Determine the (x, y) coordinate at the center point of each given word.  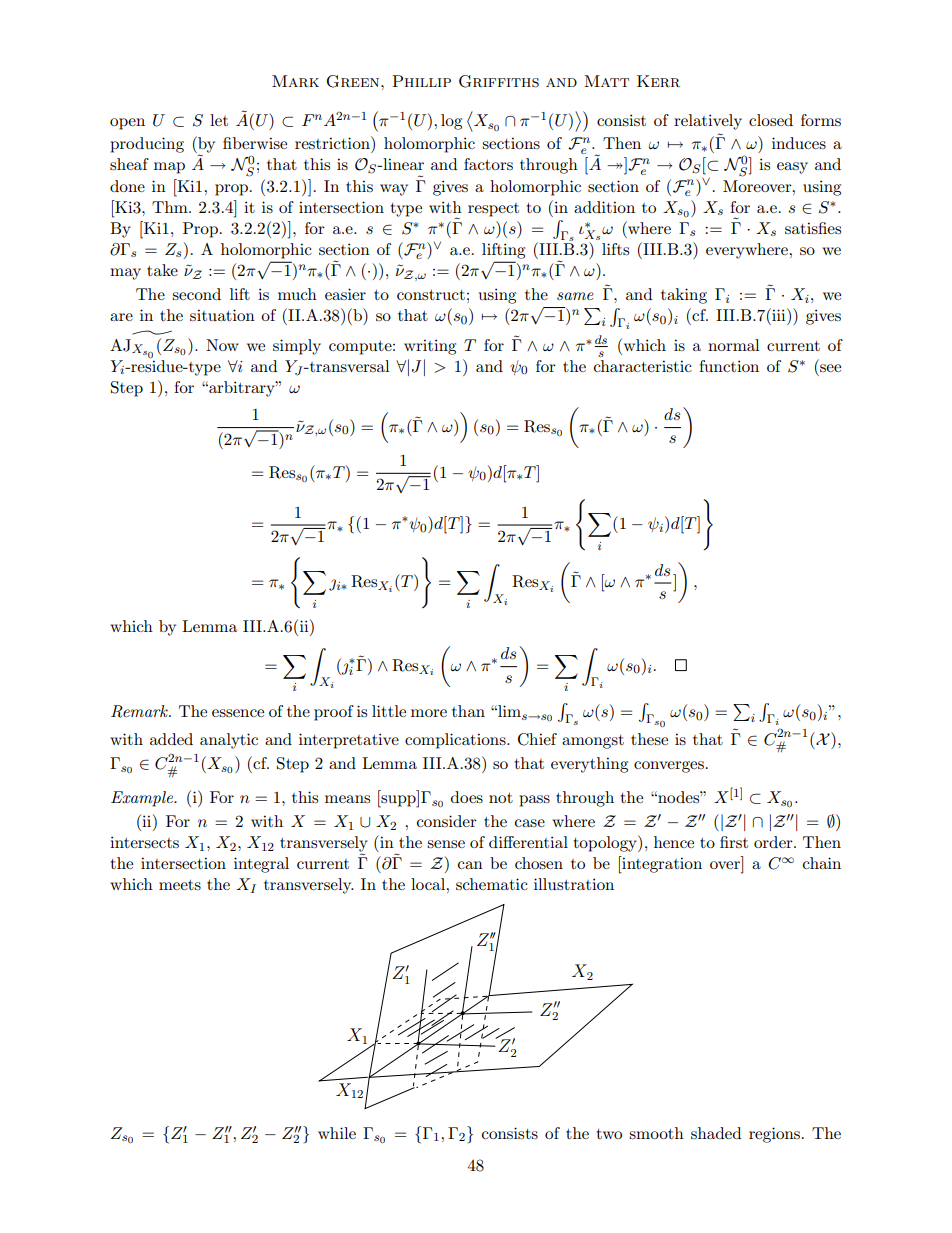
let (219, 120)
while (337, 1133)
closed (771, 120)
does (467, 797)
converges (669, 767)
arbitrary (242, 389)
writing (430, 347)
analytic (229, 741)
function (729, 366)
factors (488, 164)
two (609, 1134)
